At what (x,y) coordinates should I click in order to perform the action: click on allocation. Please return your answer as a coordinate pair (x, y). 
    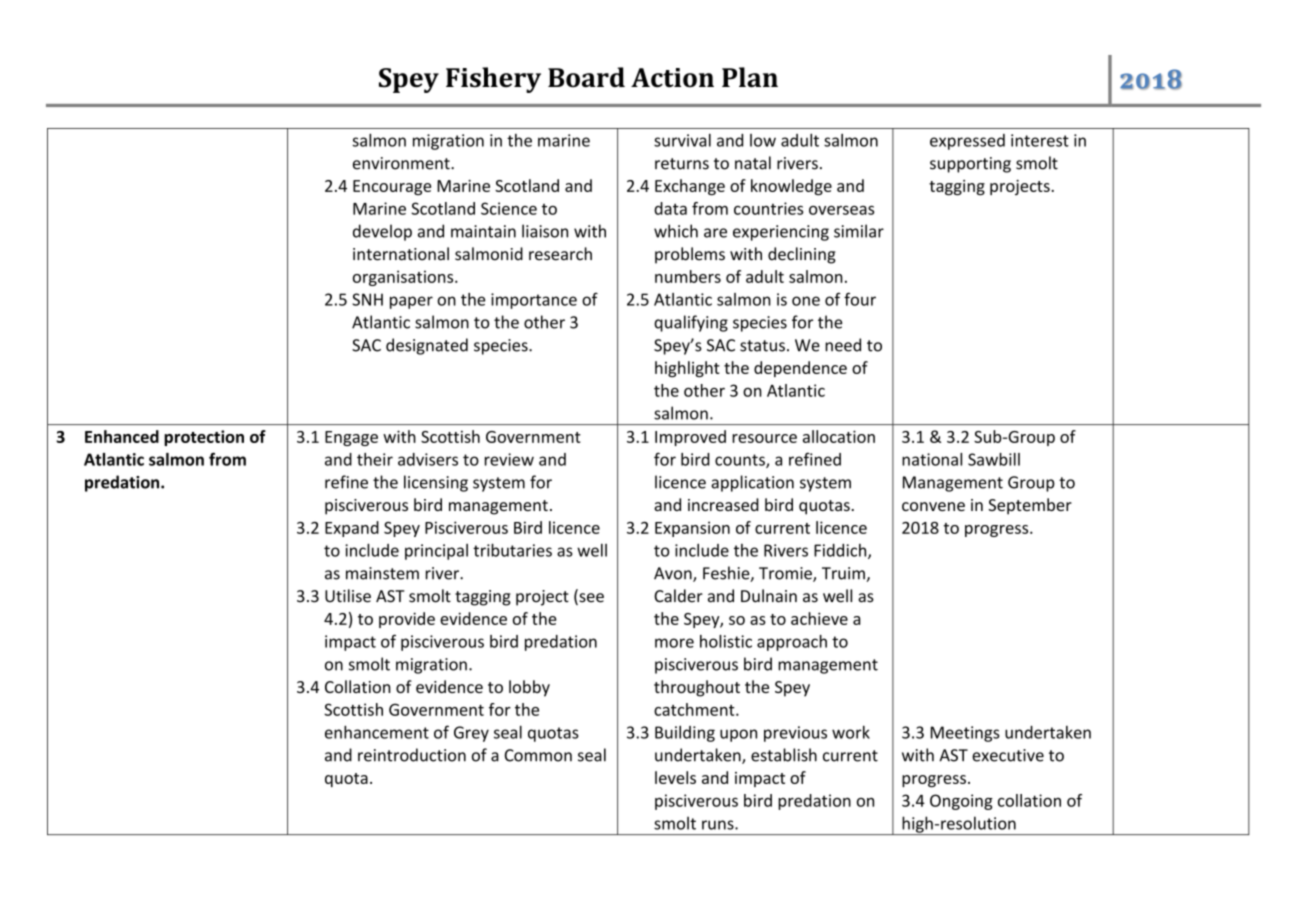
    Looking at the image, I should click on (839, 436).
